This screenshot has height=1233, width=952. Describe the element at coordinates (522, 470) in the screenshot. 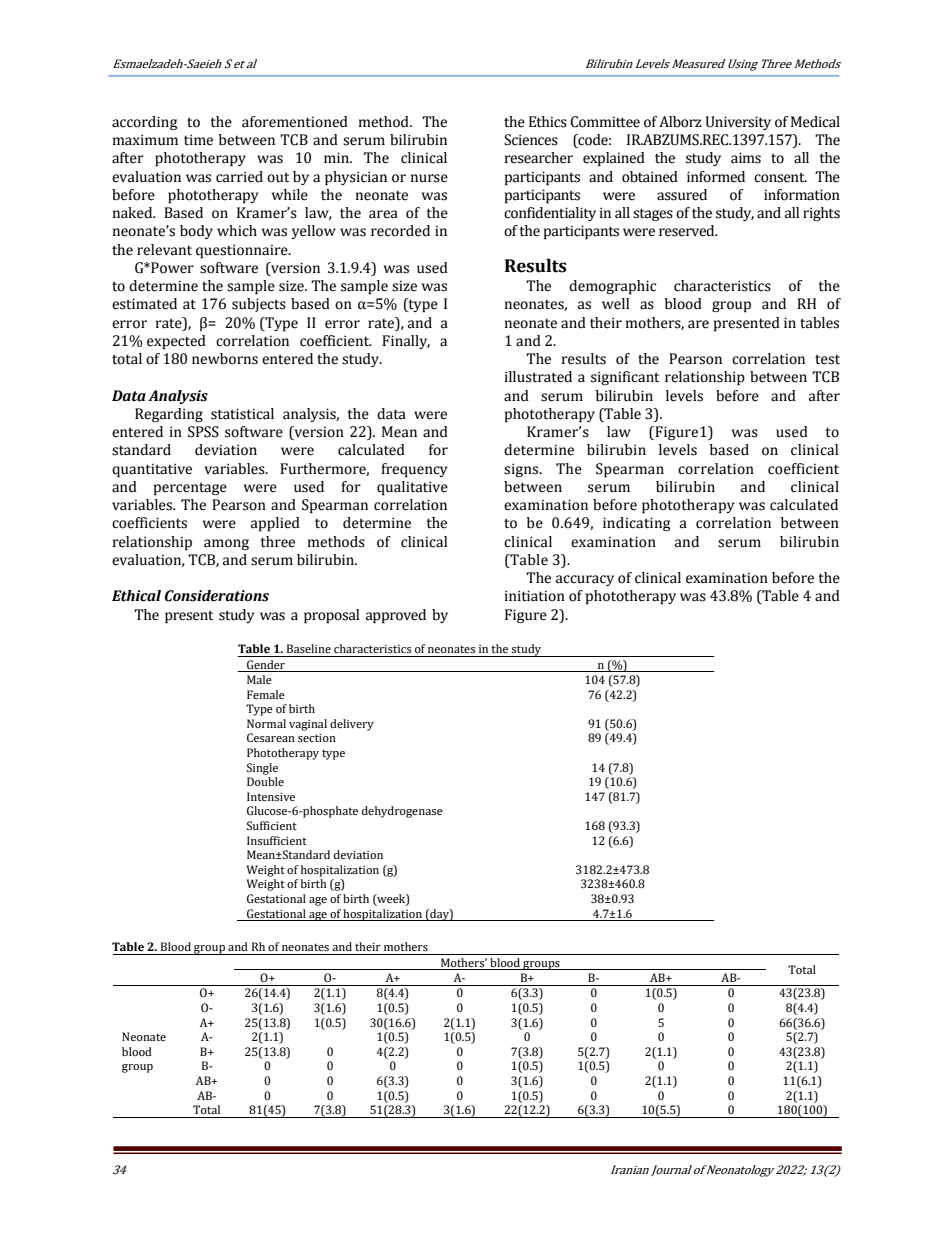

I see `signs` at that location.
